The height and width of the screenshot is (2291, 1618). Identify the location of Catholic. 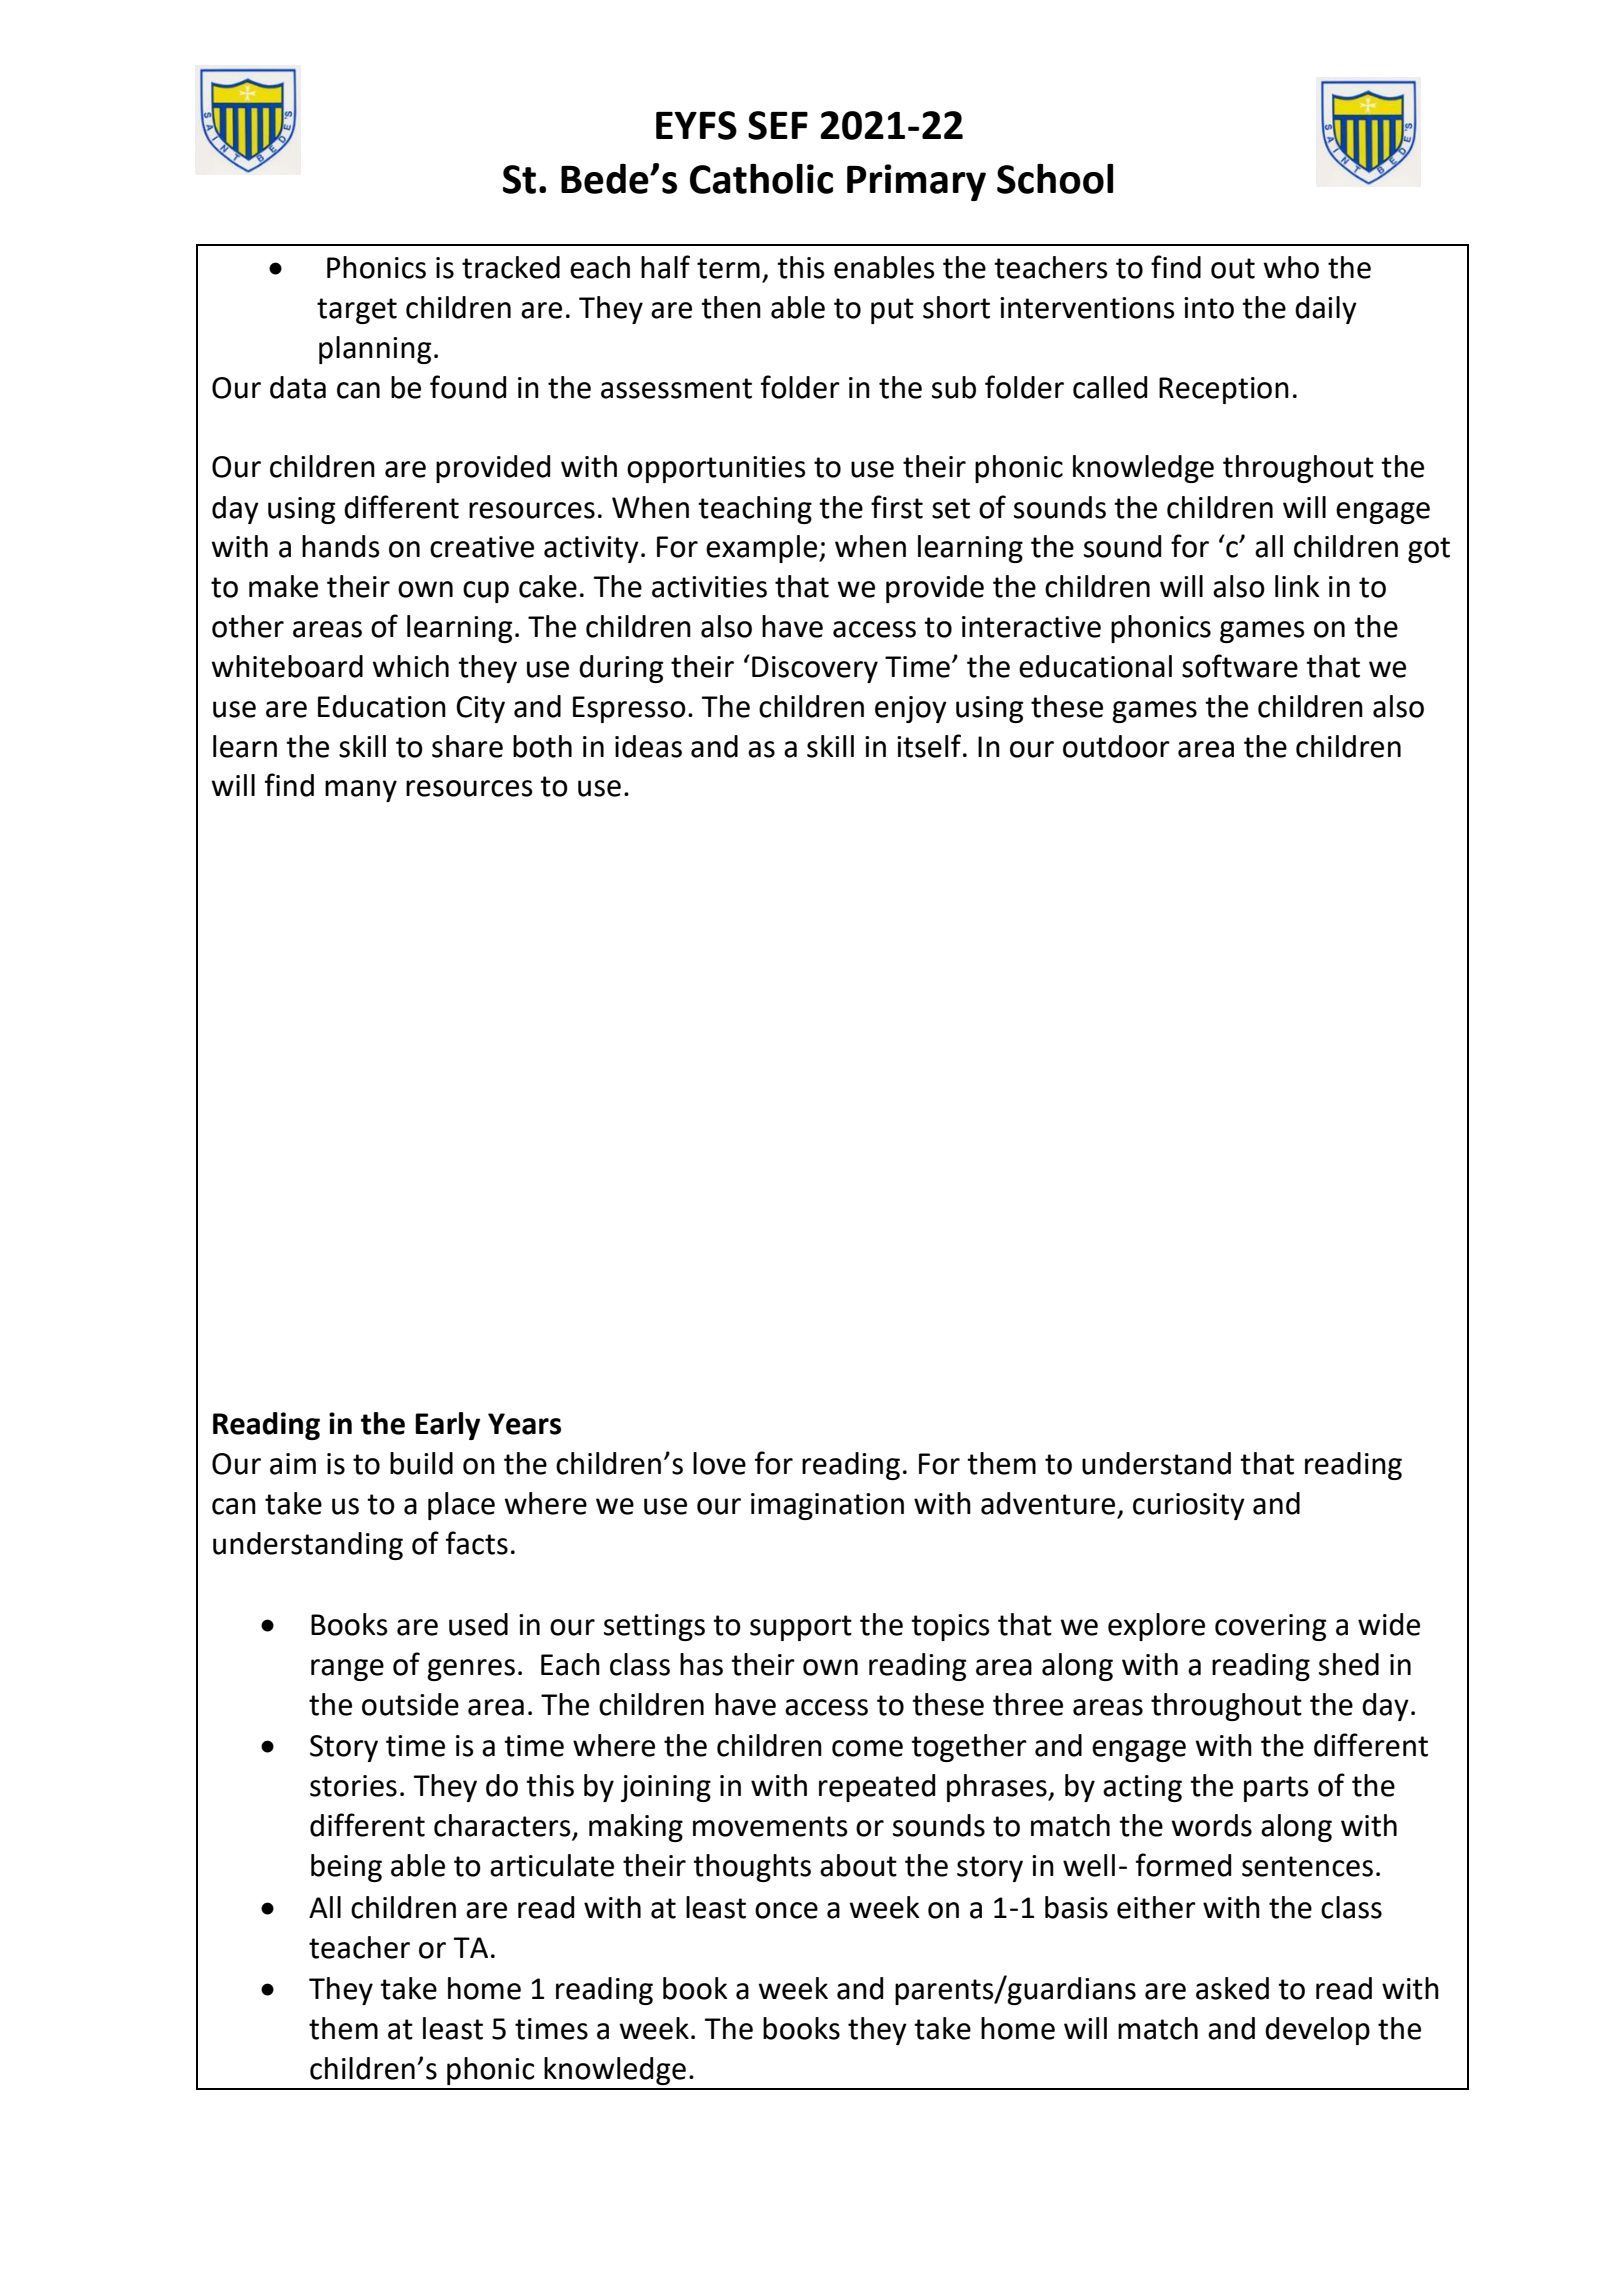
(761, 179).
